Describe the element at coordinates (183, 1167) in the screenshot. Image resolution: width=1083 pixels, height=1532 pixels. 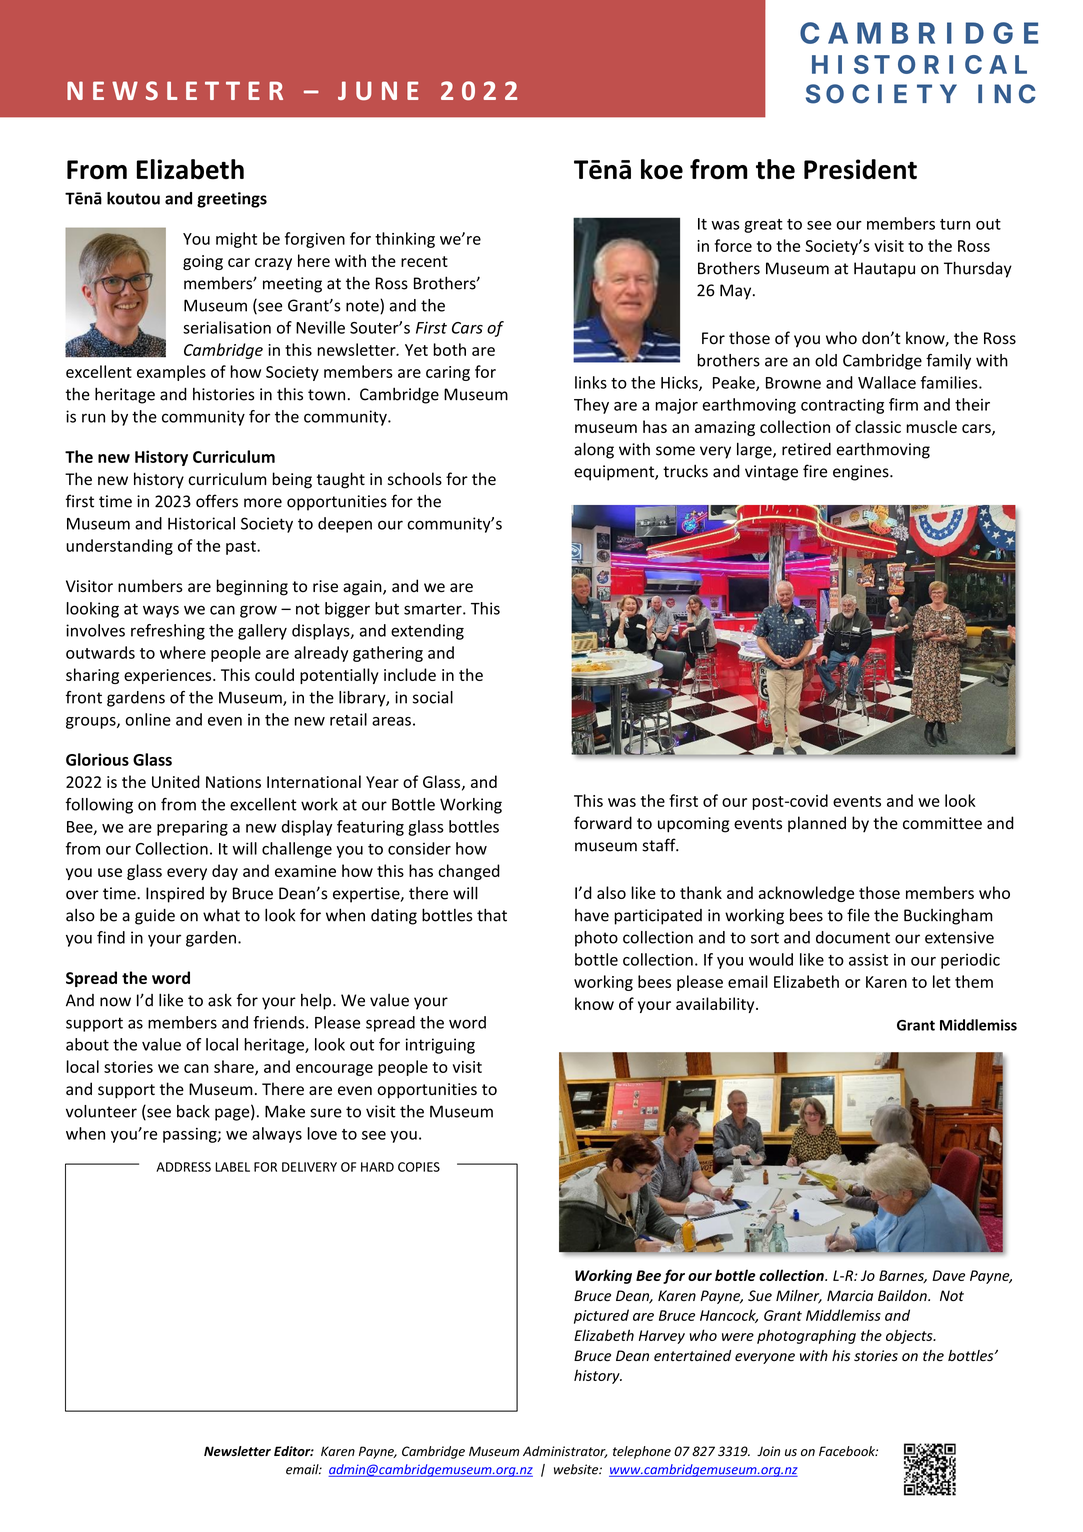
I see `ADDRESS` at that location.
